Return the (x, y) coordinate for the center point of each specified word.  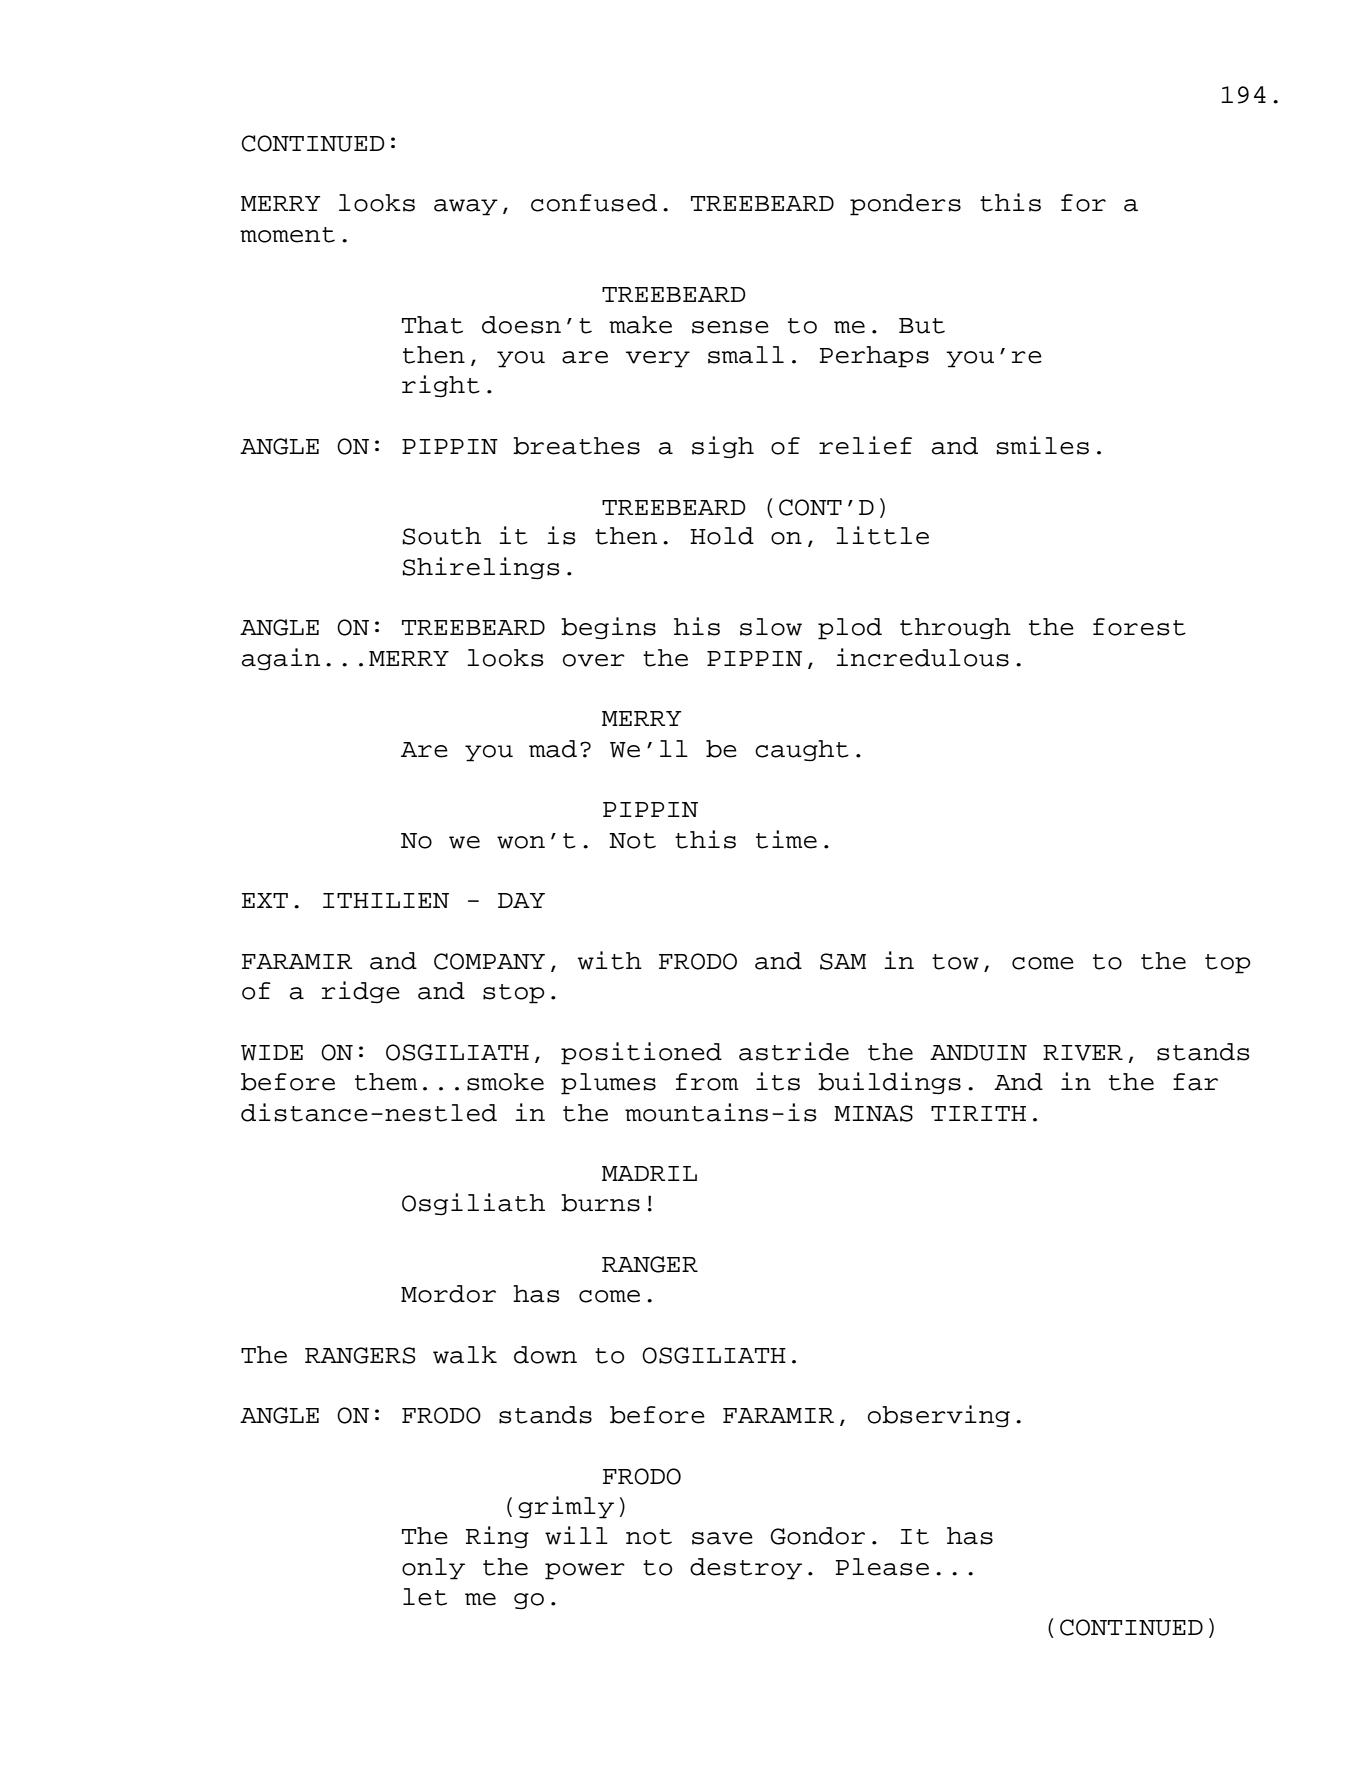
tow (955, 962)
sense (730, 327)
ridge (361, 992)
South (441, 536)
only (433, 1569)
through (955, 629)
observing (939, 1416)
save (722, 1538)
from (707, 1082)
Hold (722, 536)
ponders (905, 205)
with (610, 960)
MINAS (873, 1113)
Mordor (448, 1294)
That (432, 325)
